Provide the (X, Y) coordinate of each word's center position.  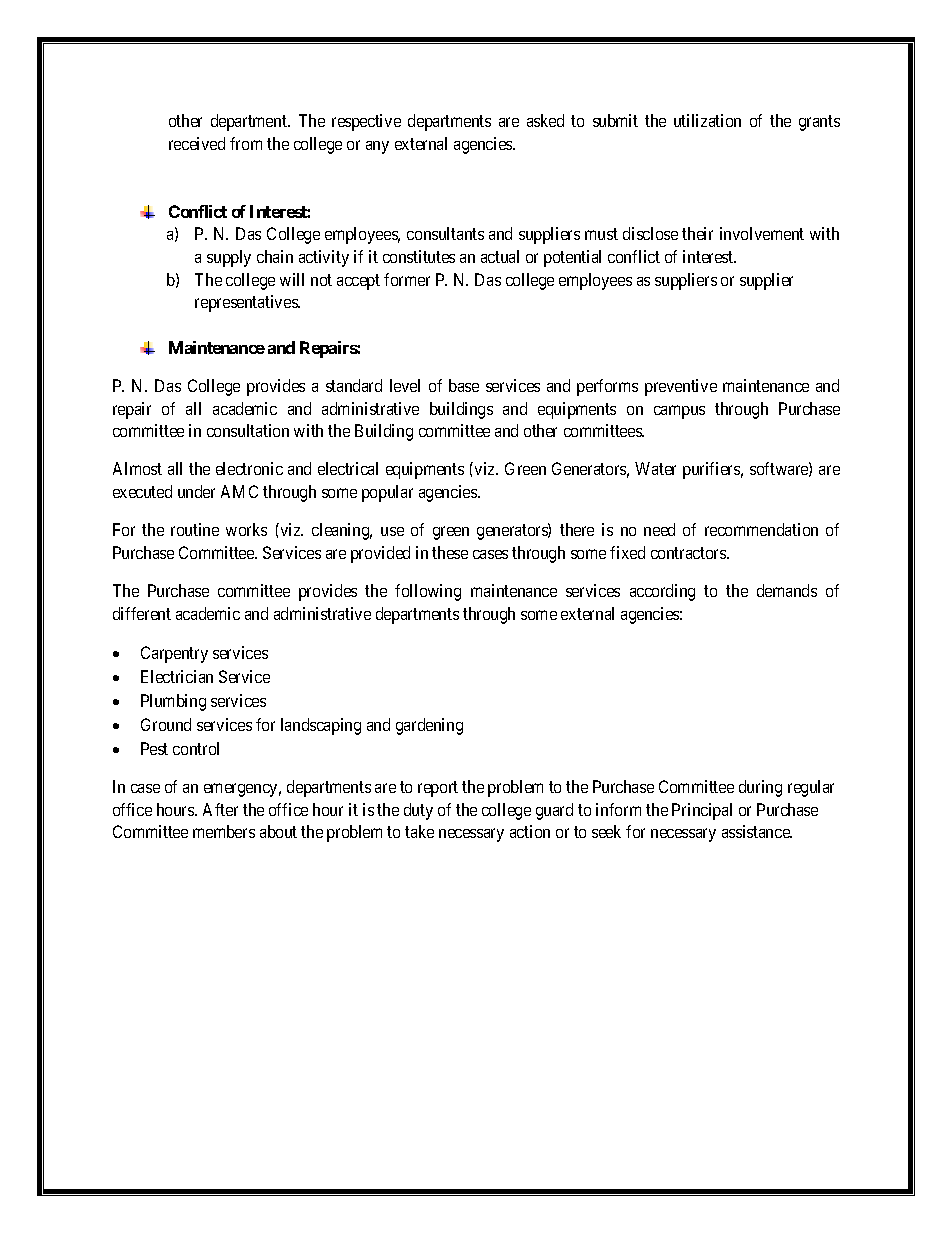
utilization (707, 120)
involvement (762, 233)
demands (787, 590)
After (220, 809)
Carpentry (174, 654)
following (428, 592)
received (197, 143)
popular (387, 493)
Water (655, 468)
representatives (247, 303)
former (407, 279)
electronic (249, 468)
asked (545, 120)
